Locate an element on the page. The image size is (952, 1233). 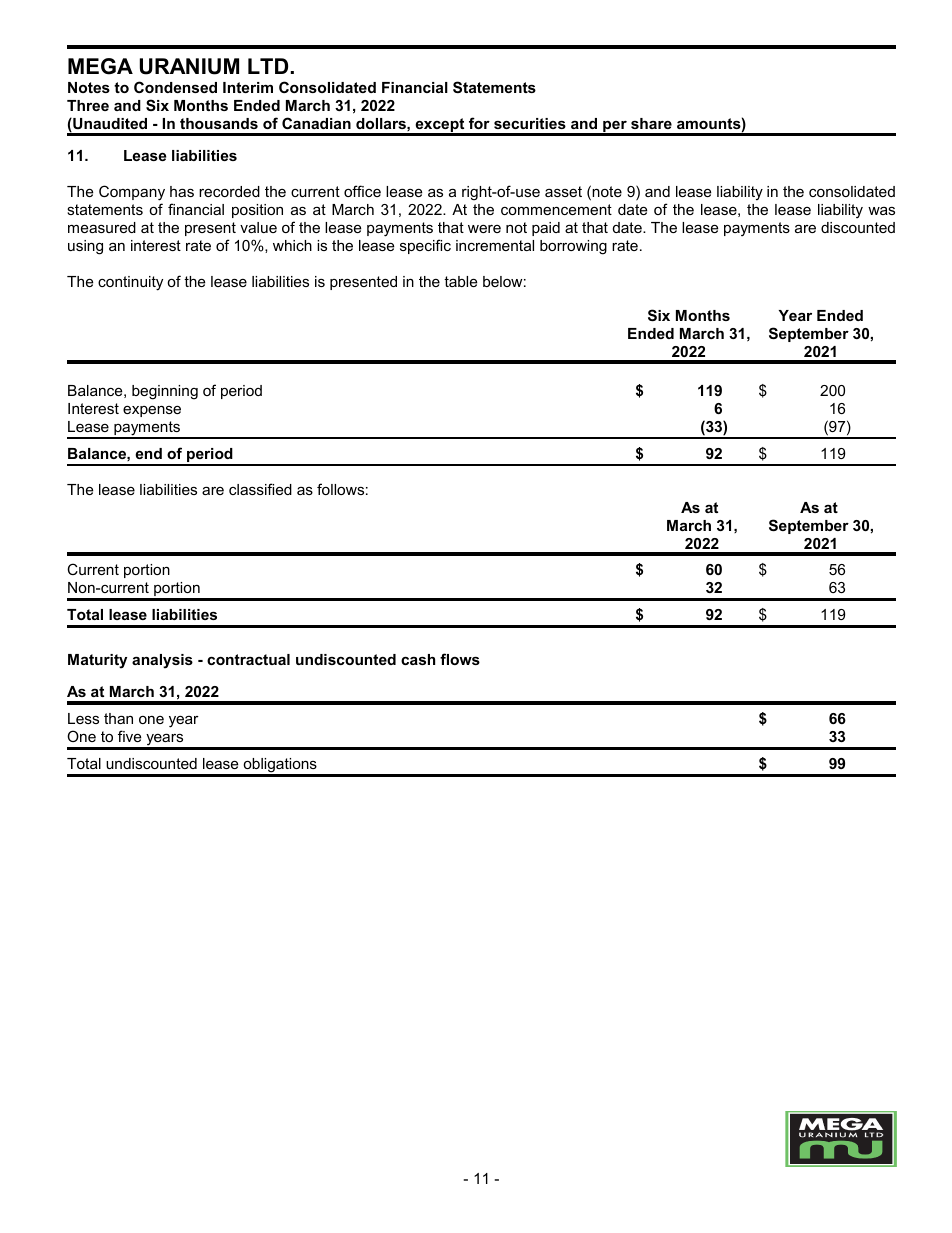
flows is located at coordinates (460, 659).
